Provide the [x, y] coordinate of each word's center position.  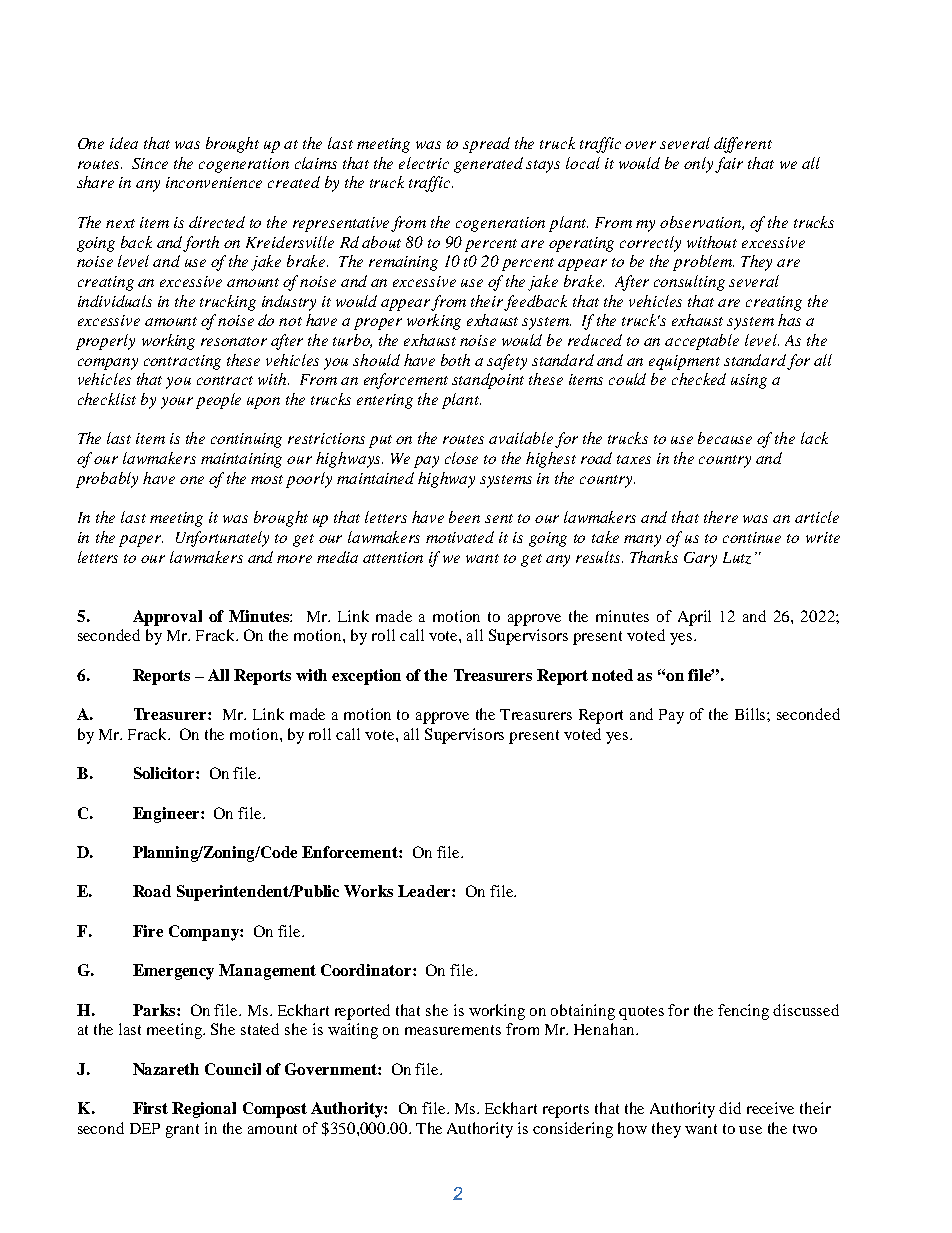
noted [612, 675]
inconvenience [214, 182]
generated [488, 165]
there [721, 517]
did [730, 1108]
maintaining [241, 460]
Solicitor [165, 773]
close [461, 458]
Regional [204, 1110]
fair [729, 165]
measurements [453, 1030]
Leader [425, 891]
